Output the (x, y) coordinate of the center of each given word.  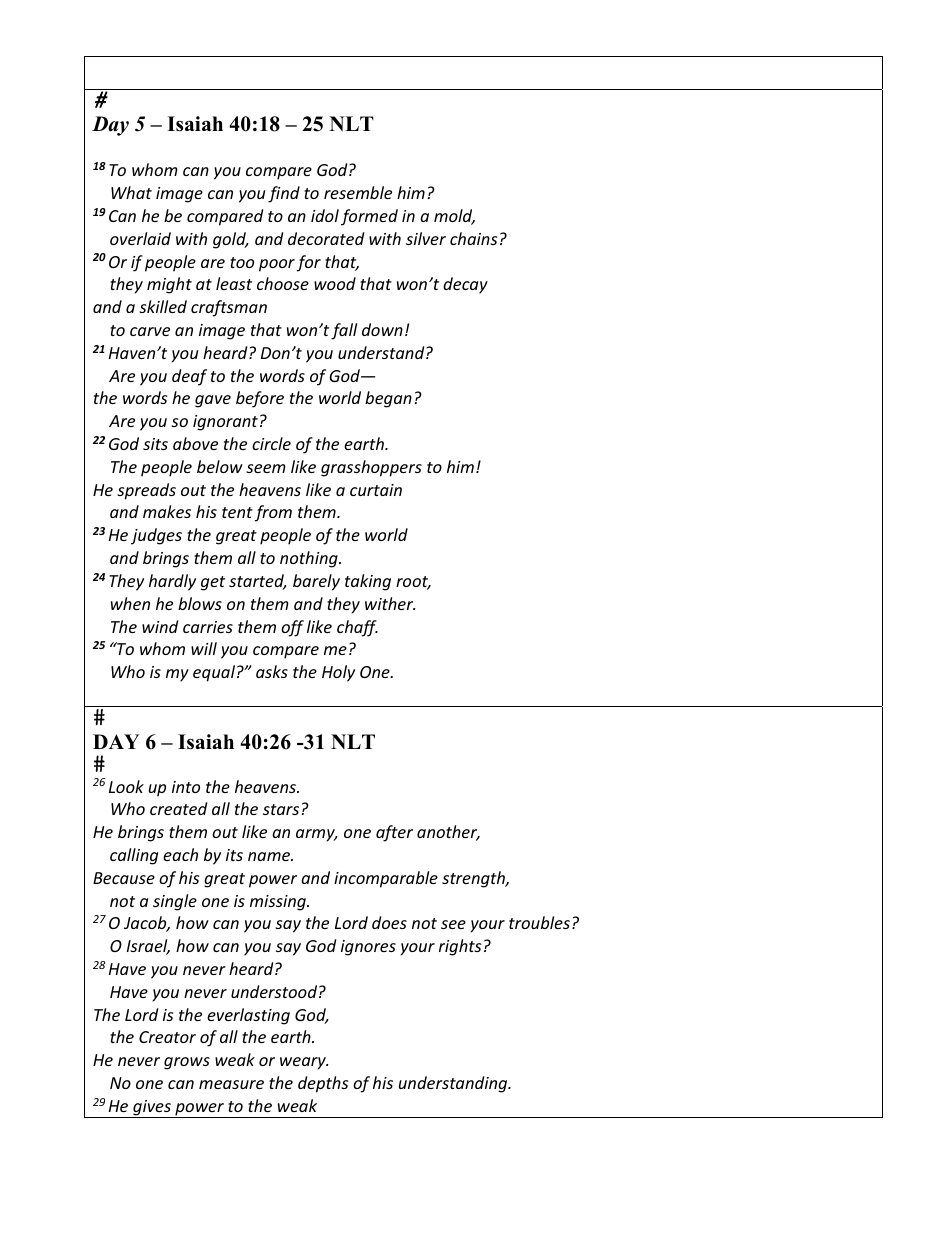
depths (323, 1084)
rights (460, 947)
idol (325, 215)
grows (187, 1063)
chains (473, 238)
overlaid (140, 238)
